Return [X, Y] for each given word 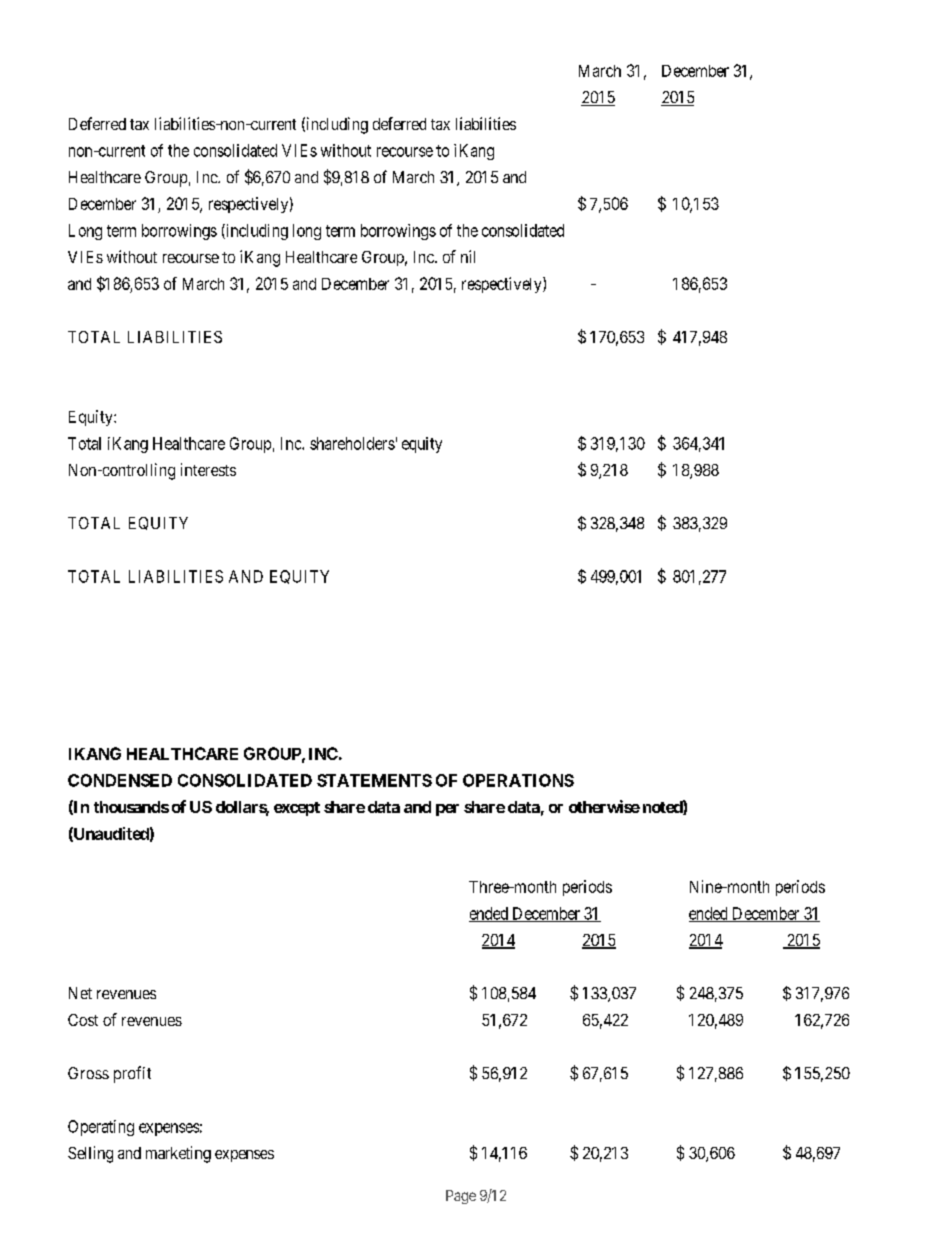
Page [461, 1197]
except [297, 809]
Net [80, 993]
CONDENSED [120, 780]
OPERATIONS [518, 780]
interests [208, 469]
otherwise [604, 806]
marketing [178, 1154]
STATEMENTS [374, 780]
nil [468, 256]
